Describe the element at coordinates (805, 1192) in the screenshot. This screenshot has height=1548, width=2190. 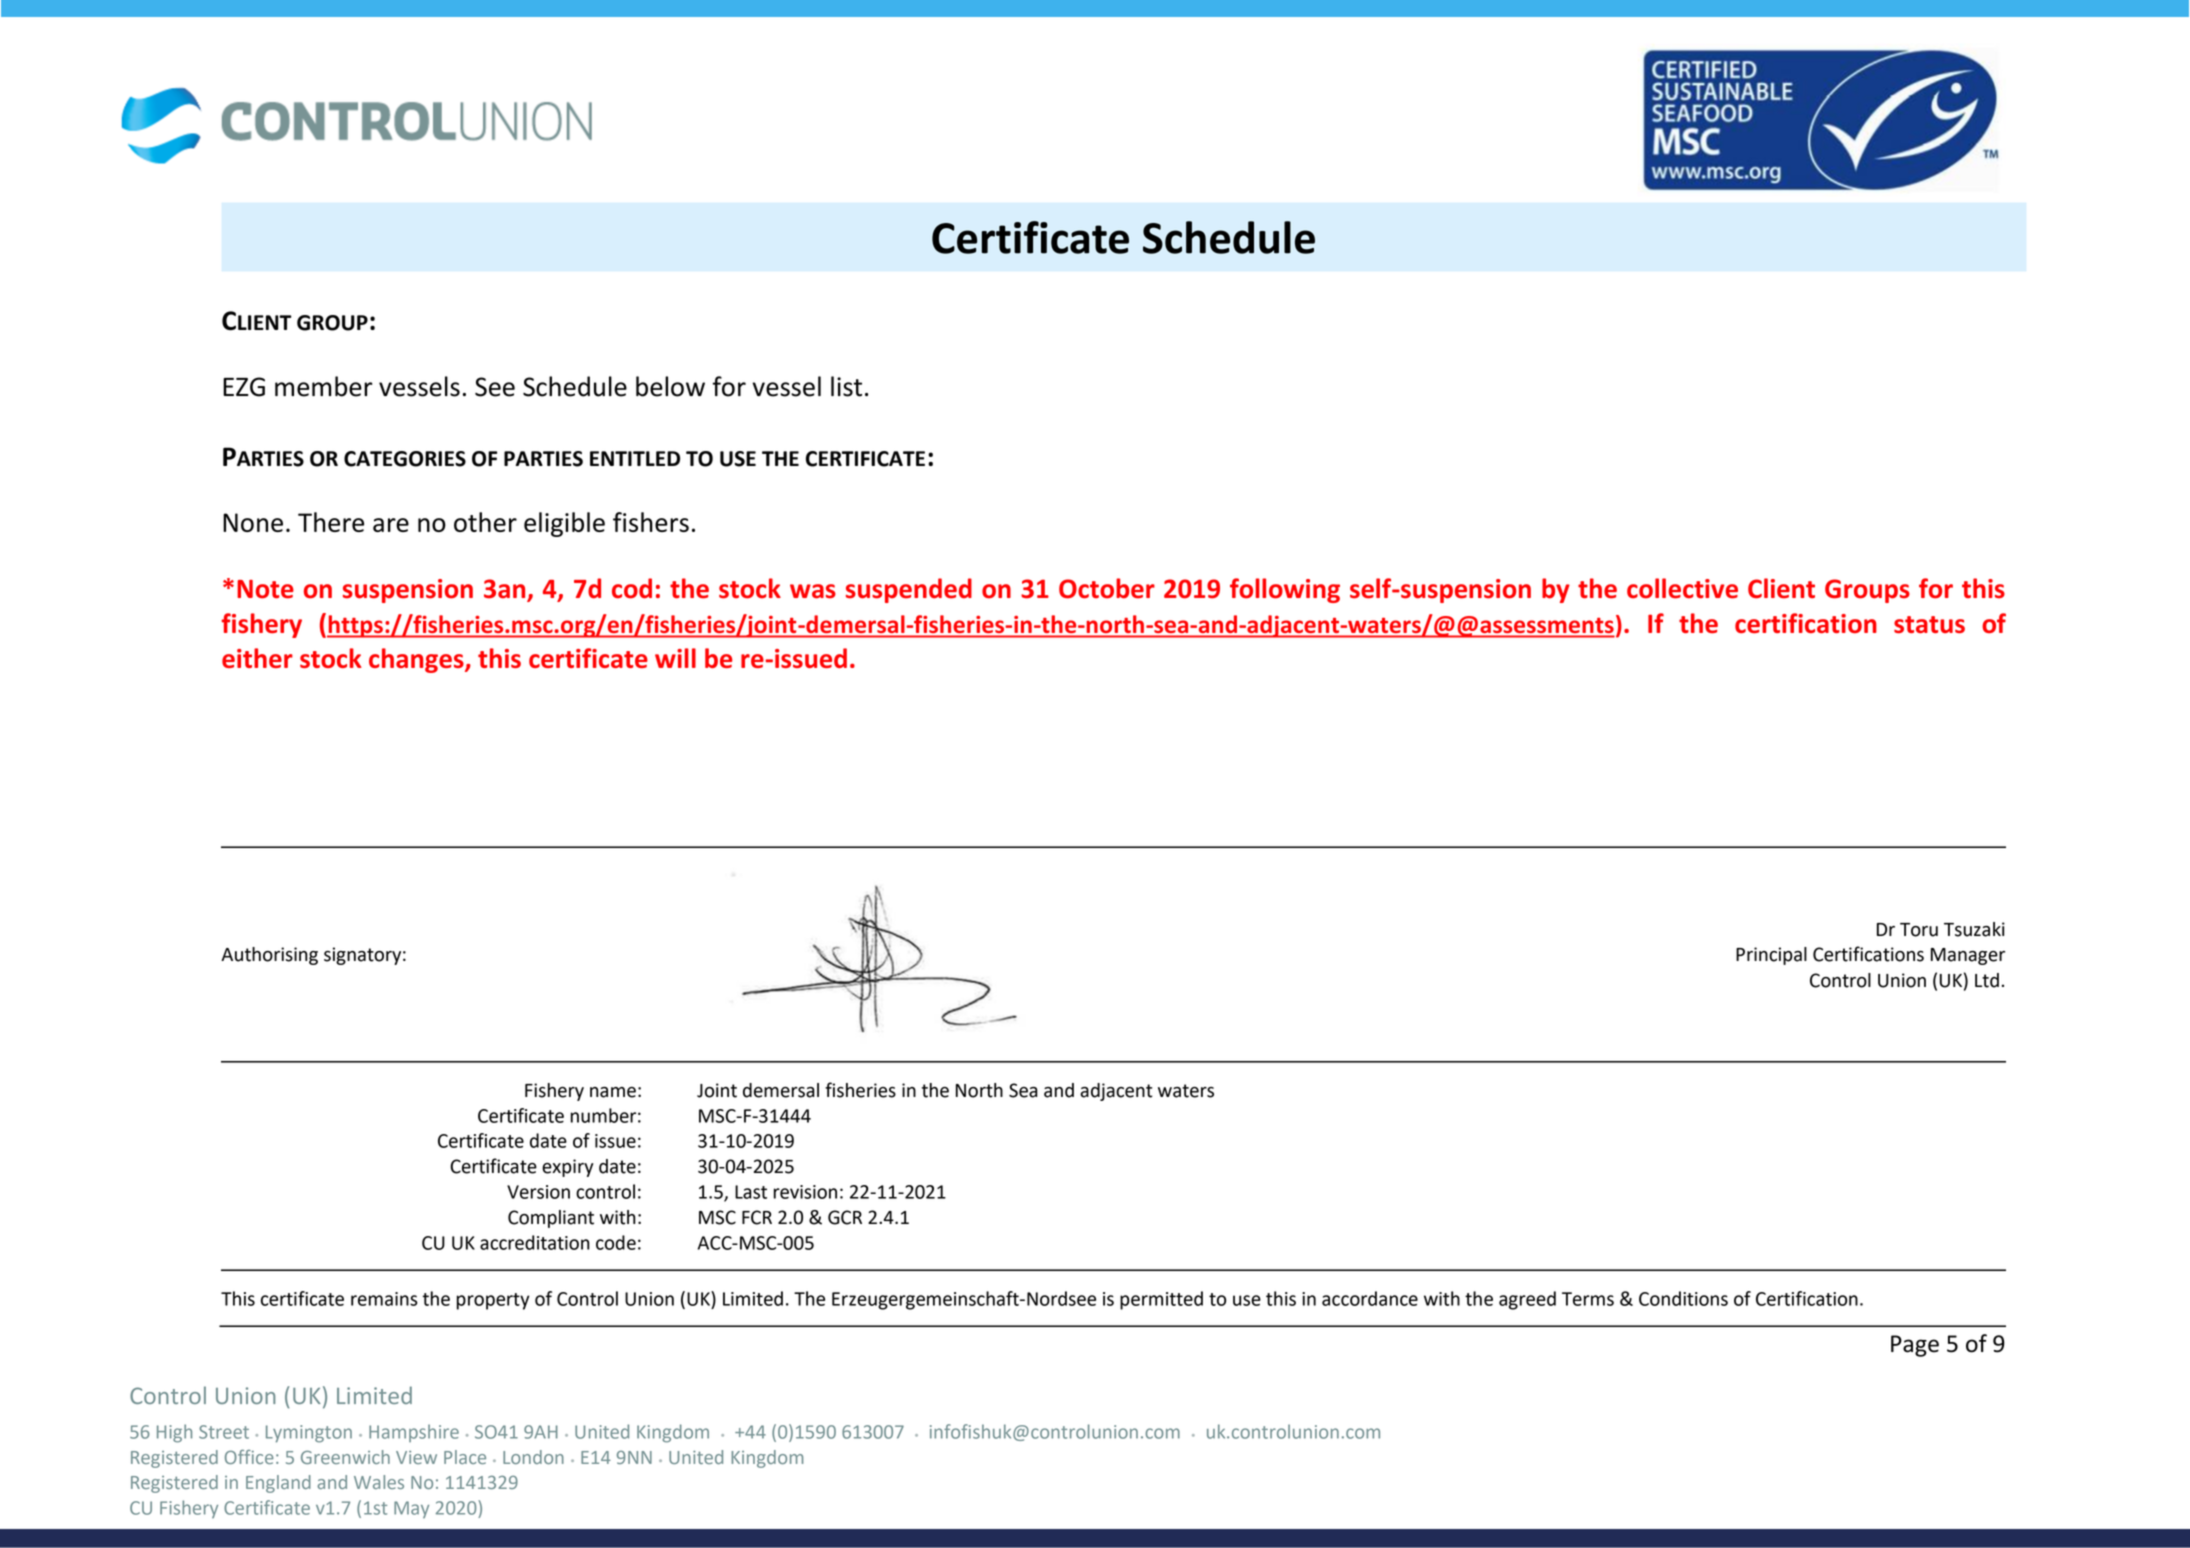
I see `revision` at that location.
